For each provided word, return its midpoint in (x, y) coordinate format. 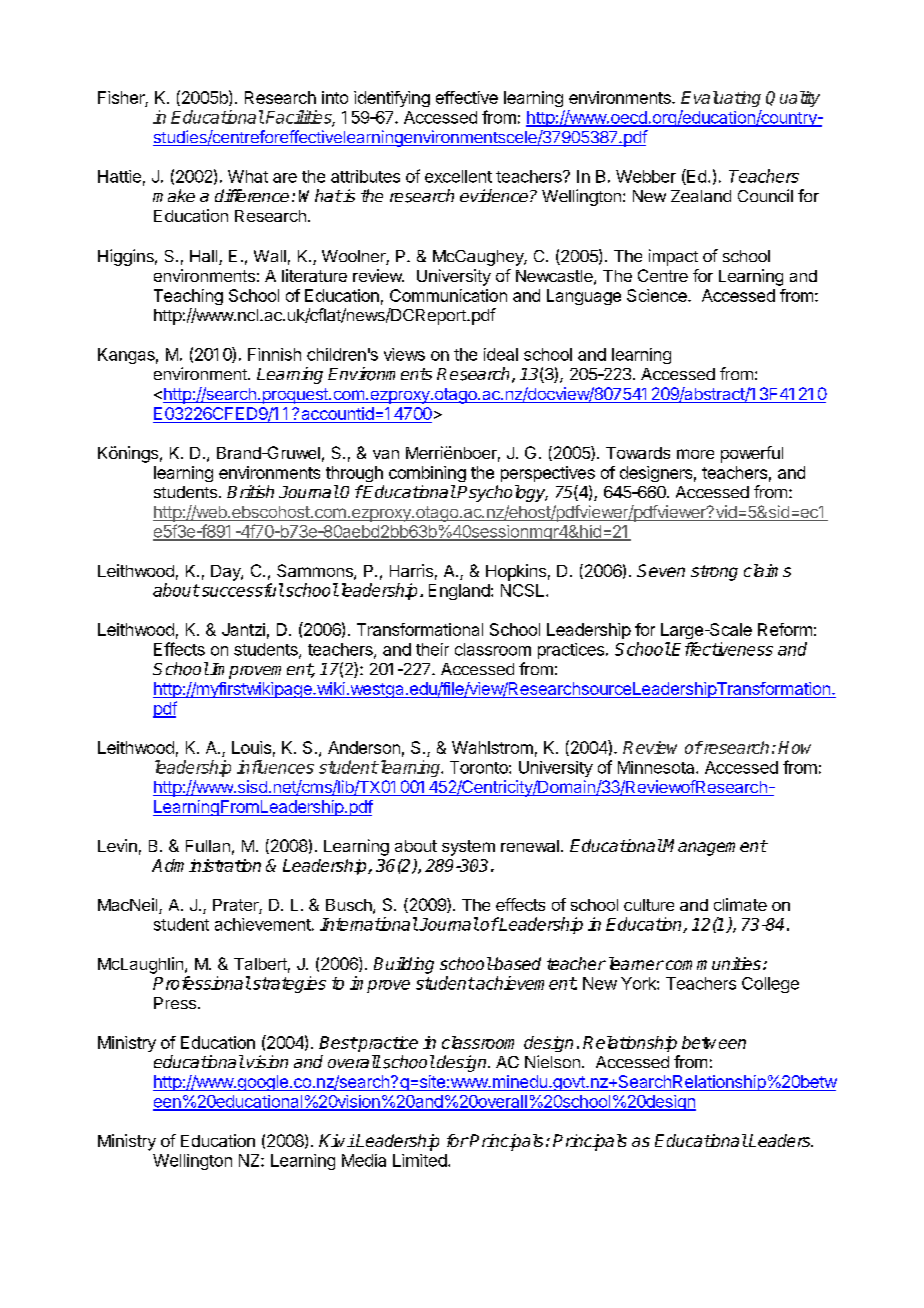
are (285, 178)
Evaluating (721, 99)
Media (364, 1160)
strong (714, 573)
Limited (420, 1160)
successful (241, 590)
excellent (458, 176)
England (459, 592)
